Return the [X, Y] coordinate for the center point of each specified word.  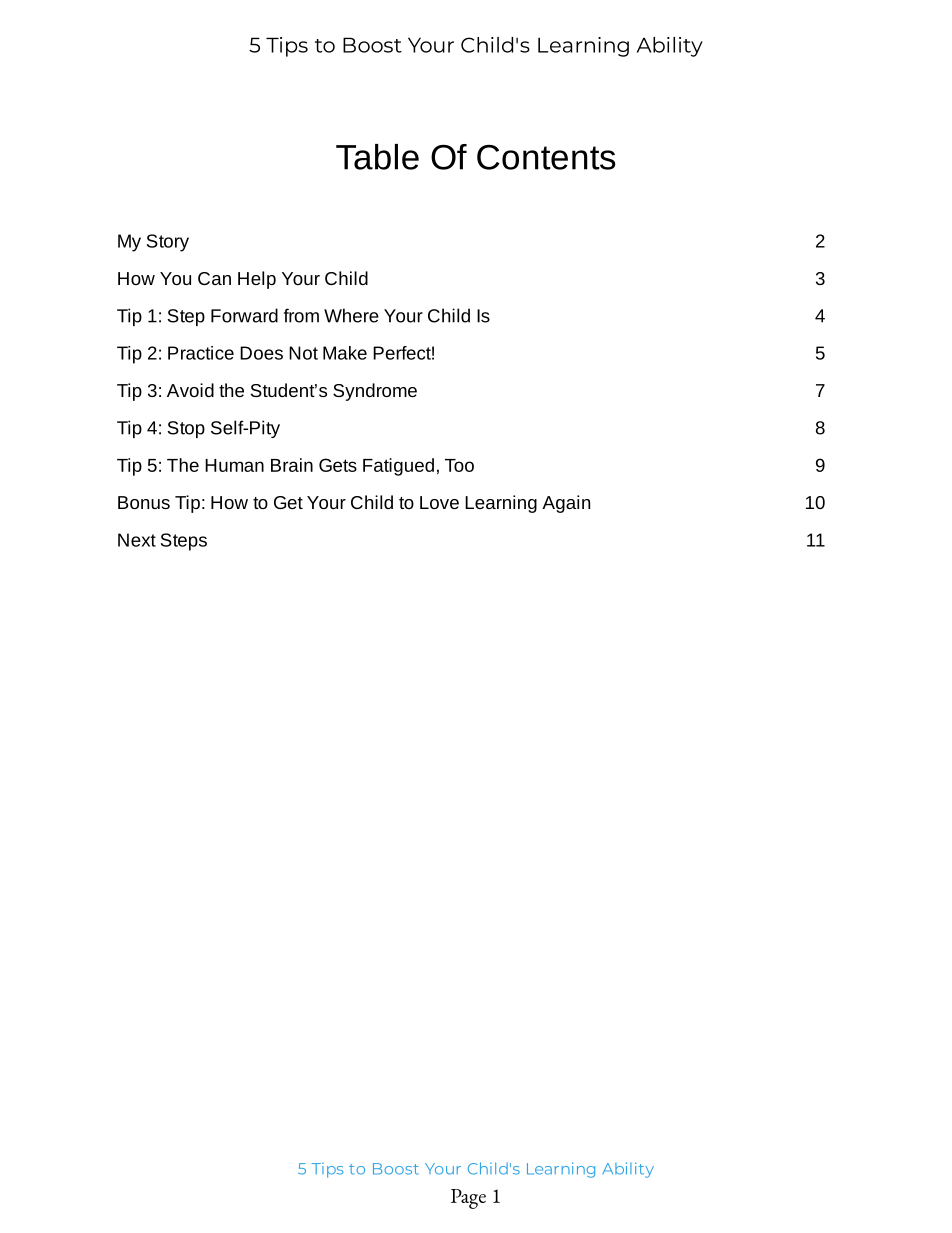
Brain [292, 465]
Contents [546, 157]
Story [168, 243]
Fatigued [398, 467]
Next [137, 540]
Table [377, 157]
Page [468, 1199]
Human [234, 465]
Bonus [144, 502]
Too [459, 465]
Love [439, 502]
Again [566, 504]
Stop [186, 429]
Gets [338, 465]
